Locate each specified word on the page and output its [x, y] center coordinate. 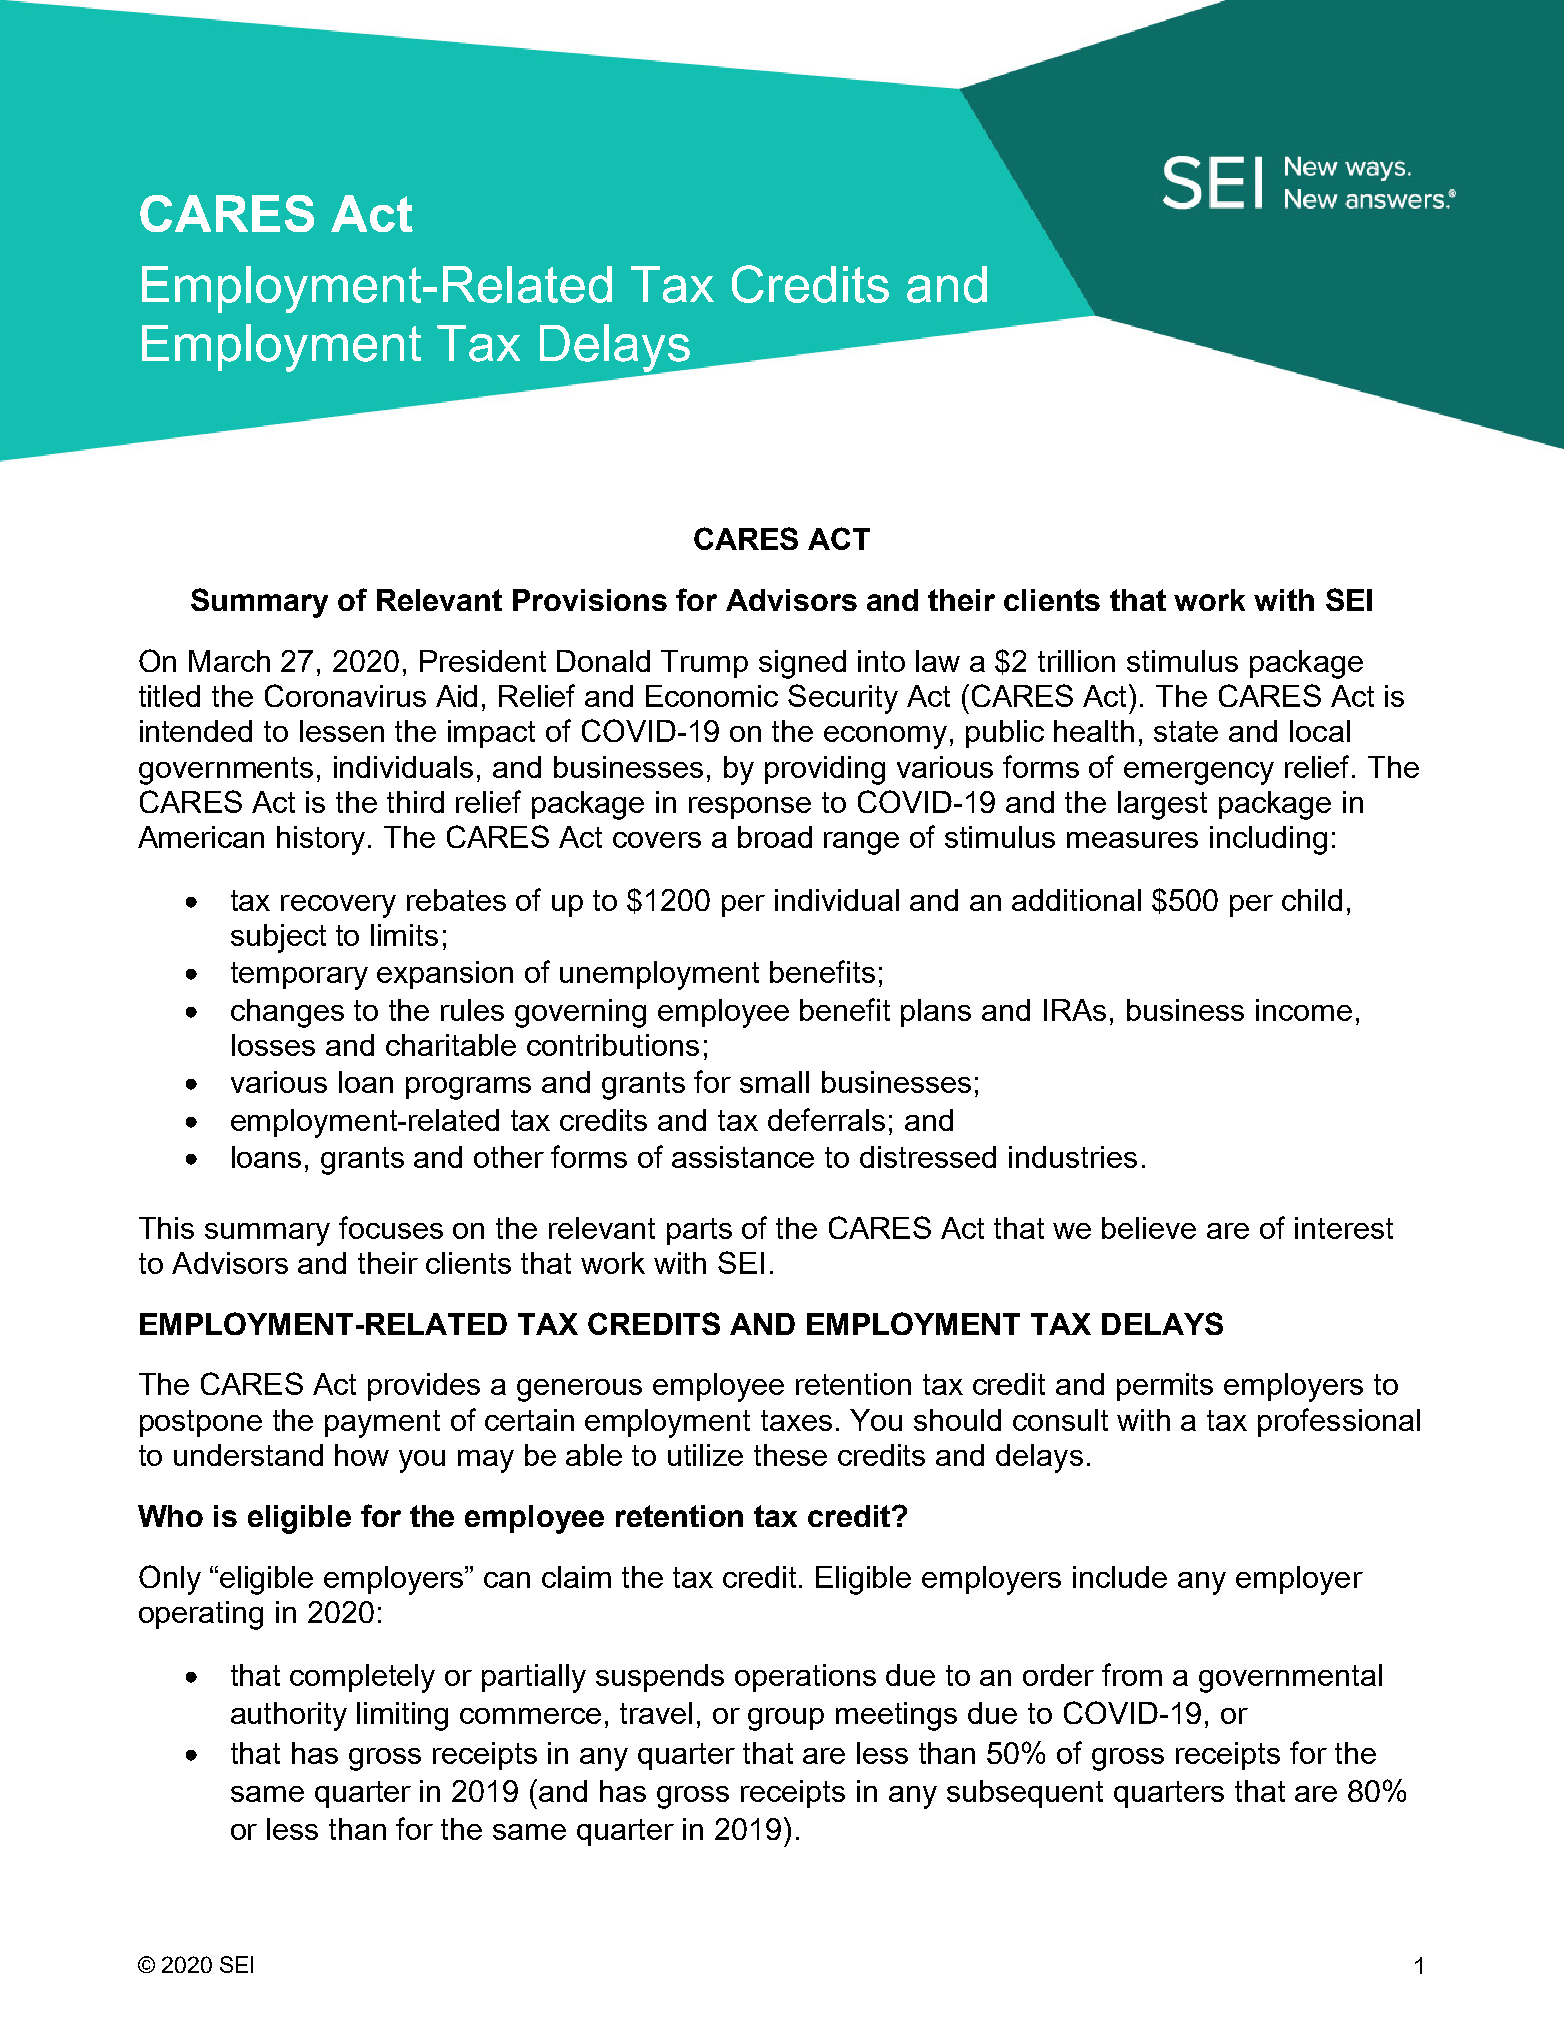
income [1304, 1010]
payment [382, 1424]
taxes [796, 1420]
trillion [1076, 661]
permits [1165, 1387]
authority [289, 1716]
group [786, 1719]
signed [802, 664]
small [774, 1082]
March [229, 661]
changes [287, 1013]
